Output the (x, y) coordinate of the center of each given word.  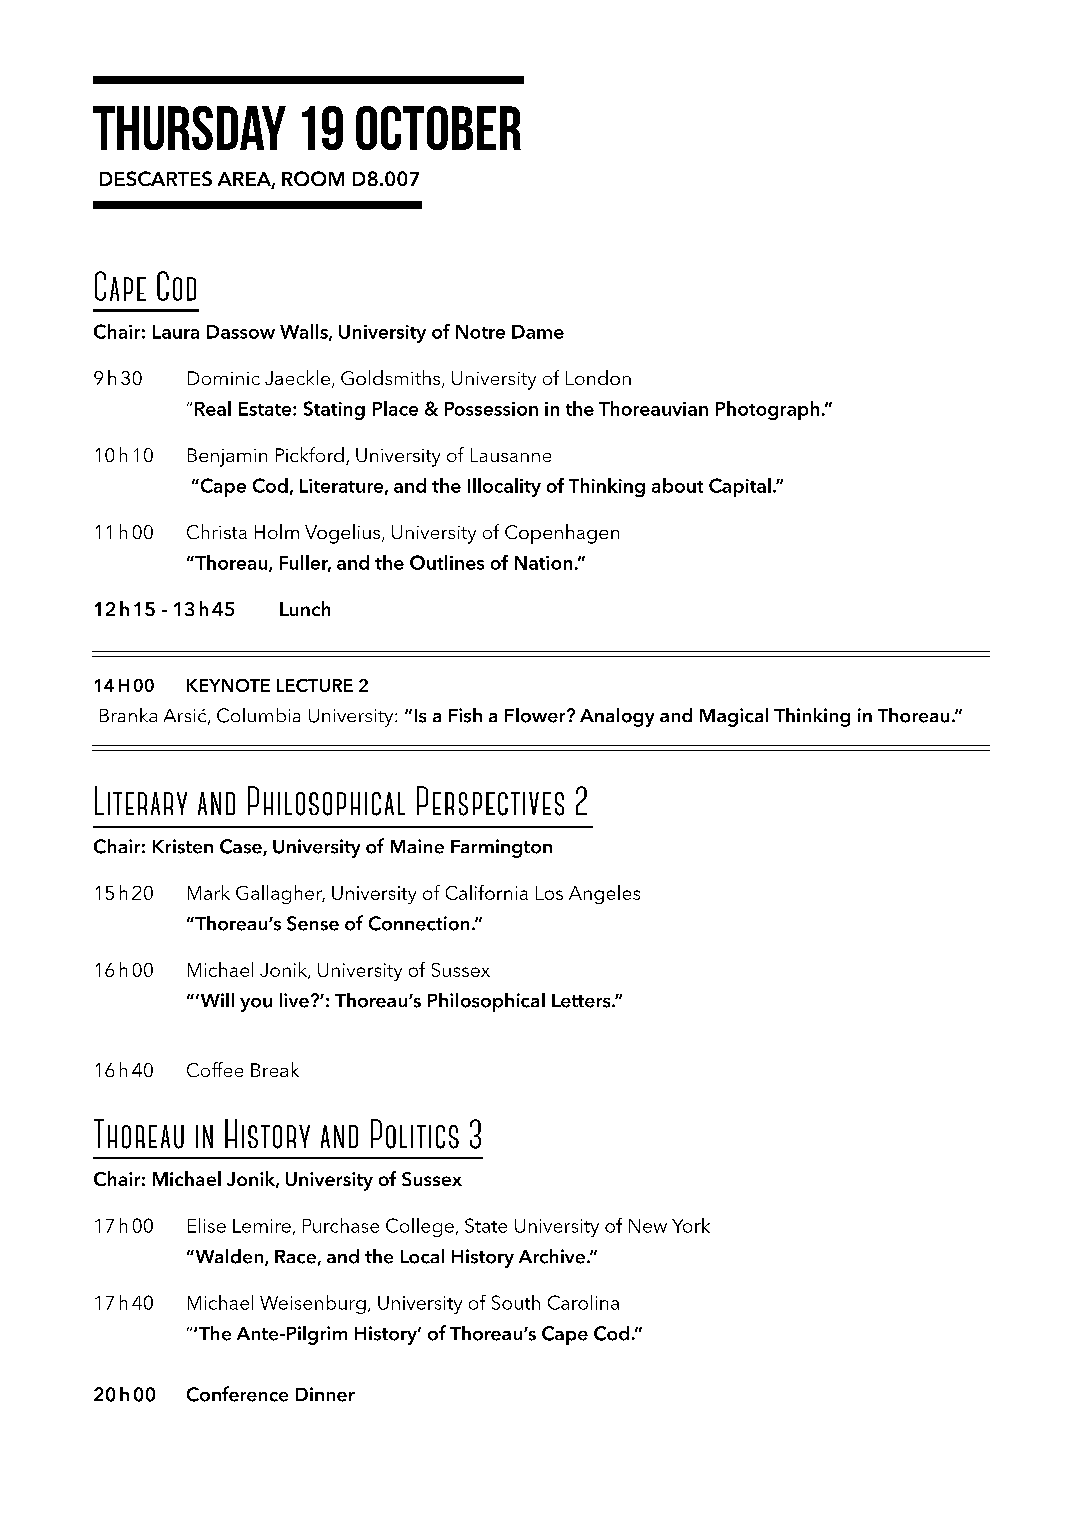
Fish (465, 715)
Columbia (258, 715)
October (438, 128)
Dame (538, 332)
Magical (734, 717)
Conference (237, 1394)
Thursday (189, 128)
